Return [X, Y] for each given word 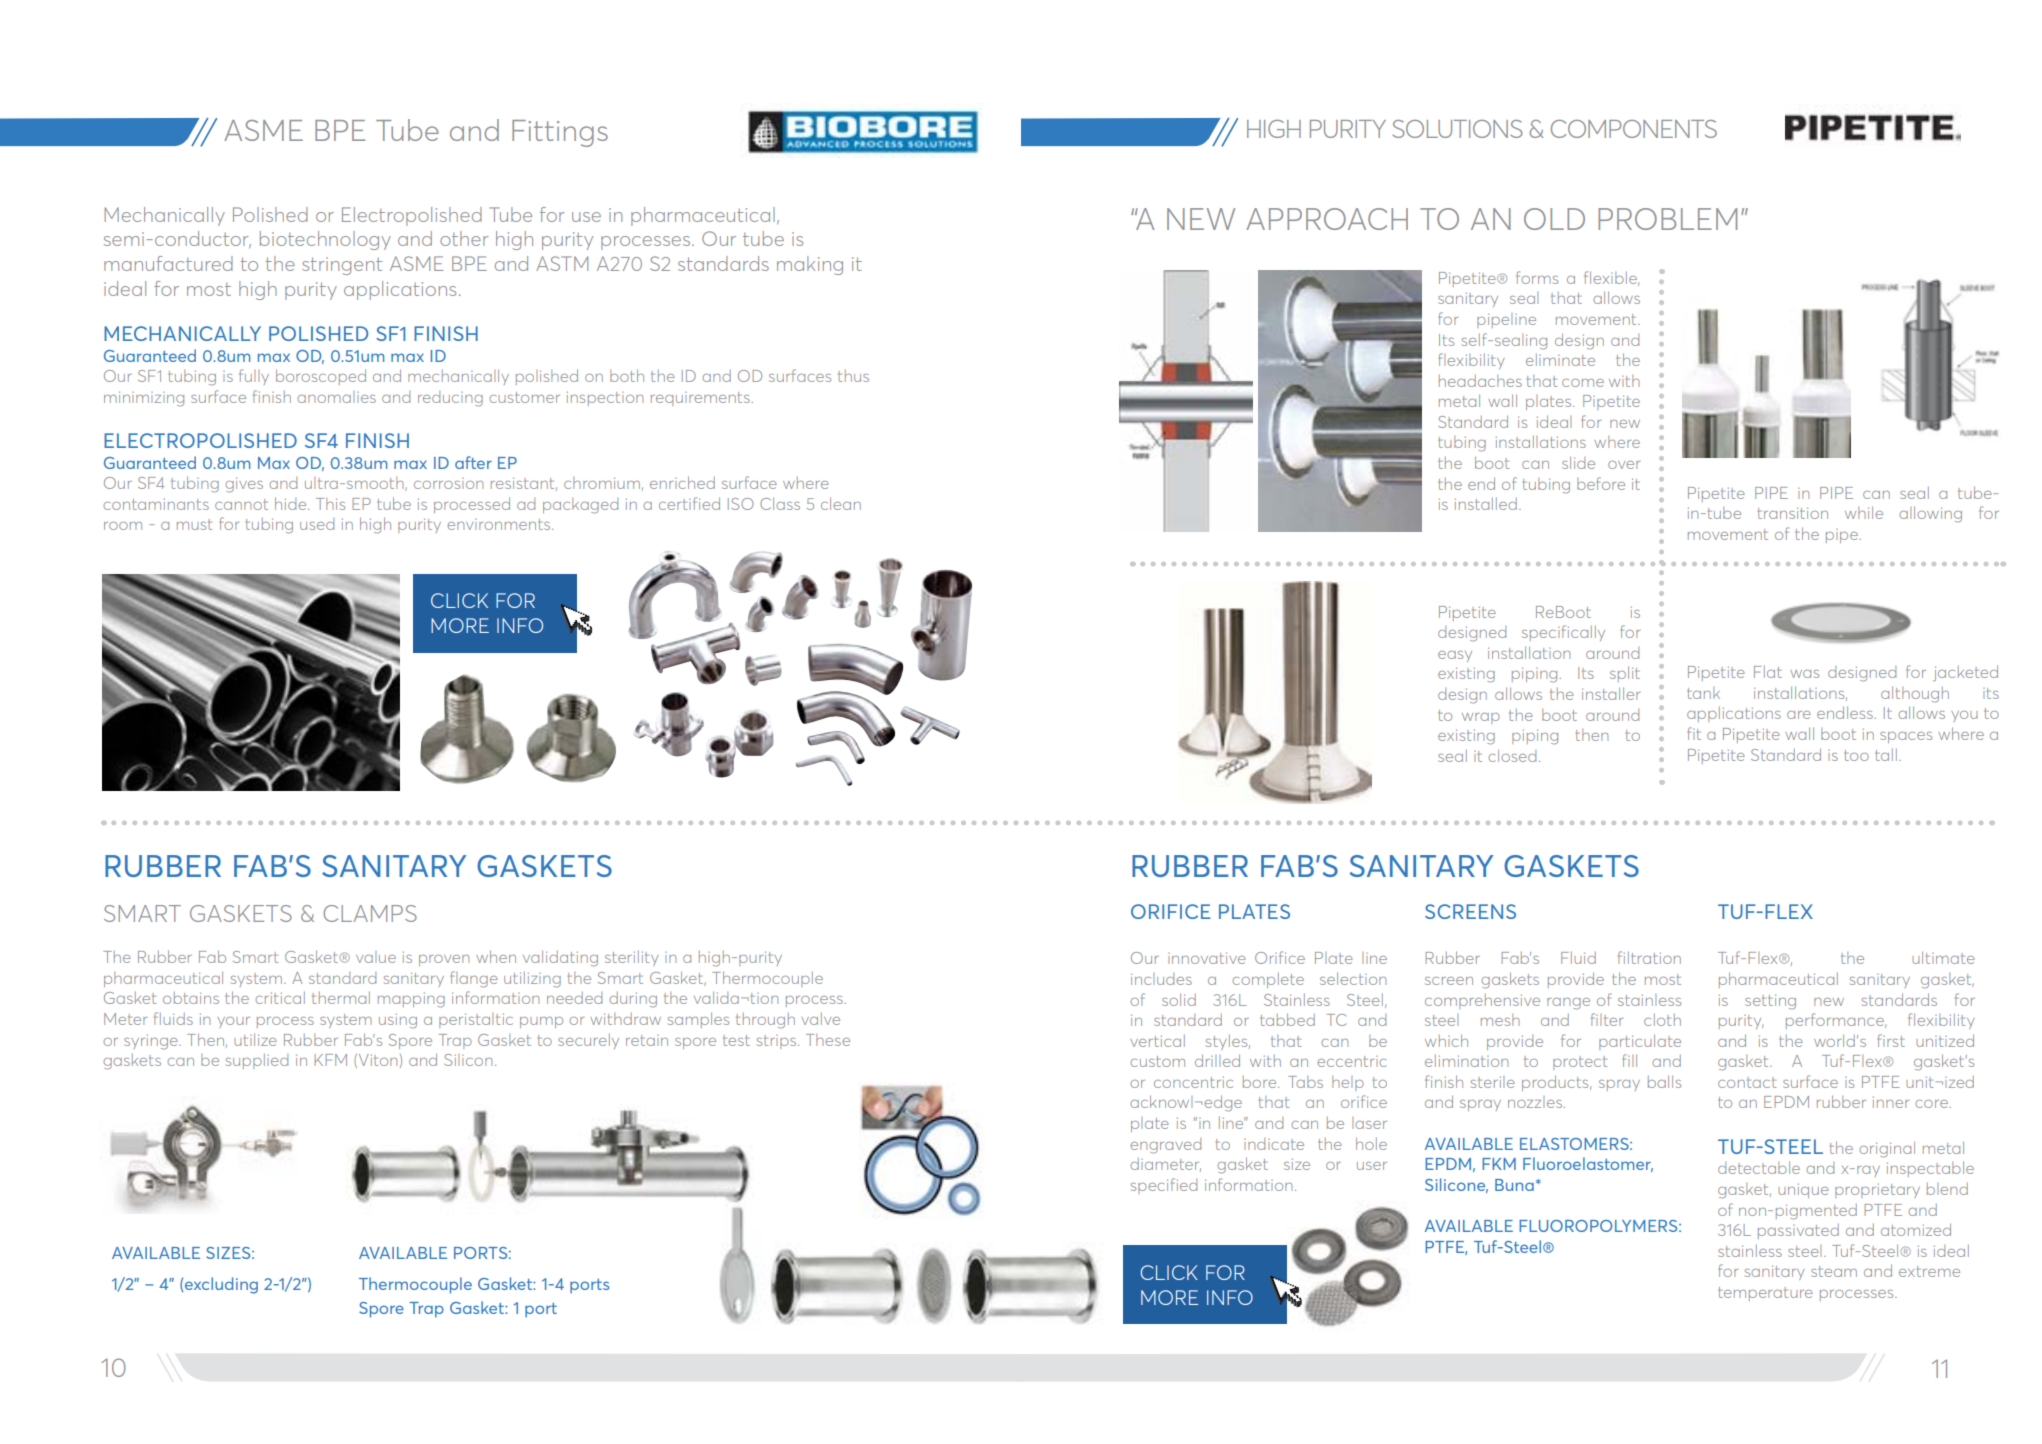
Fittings [560, 133]
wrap [1481, 718]
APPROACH [1327, 219]
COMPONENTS [1634, 129]
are [1799, 715]
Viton [376, 1061]
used [317, 524]
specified [1164, 1186]
